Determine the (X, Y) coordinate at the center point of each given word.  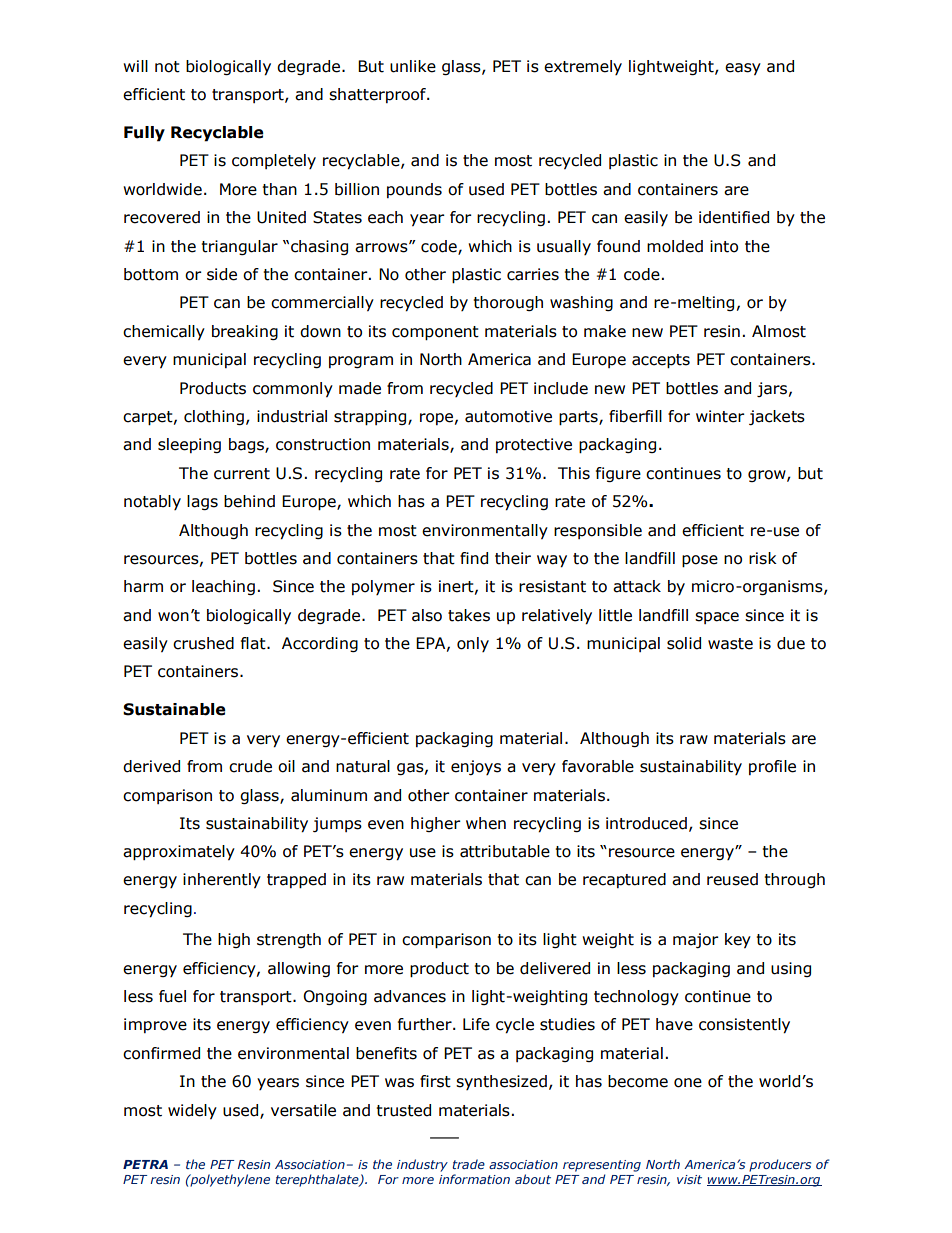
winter (720, 416)
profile (772, 767)
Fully (144, 134)
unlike (413, 66)
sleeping (189, 445)
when (486, 823)
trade (468, 1164)
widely (192, 1112)
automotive (508, 416)
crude (250, 766)
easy (743, 69)
